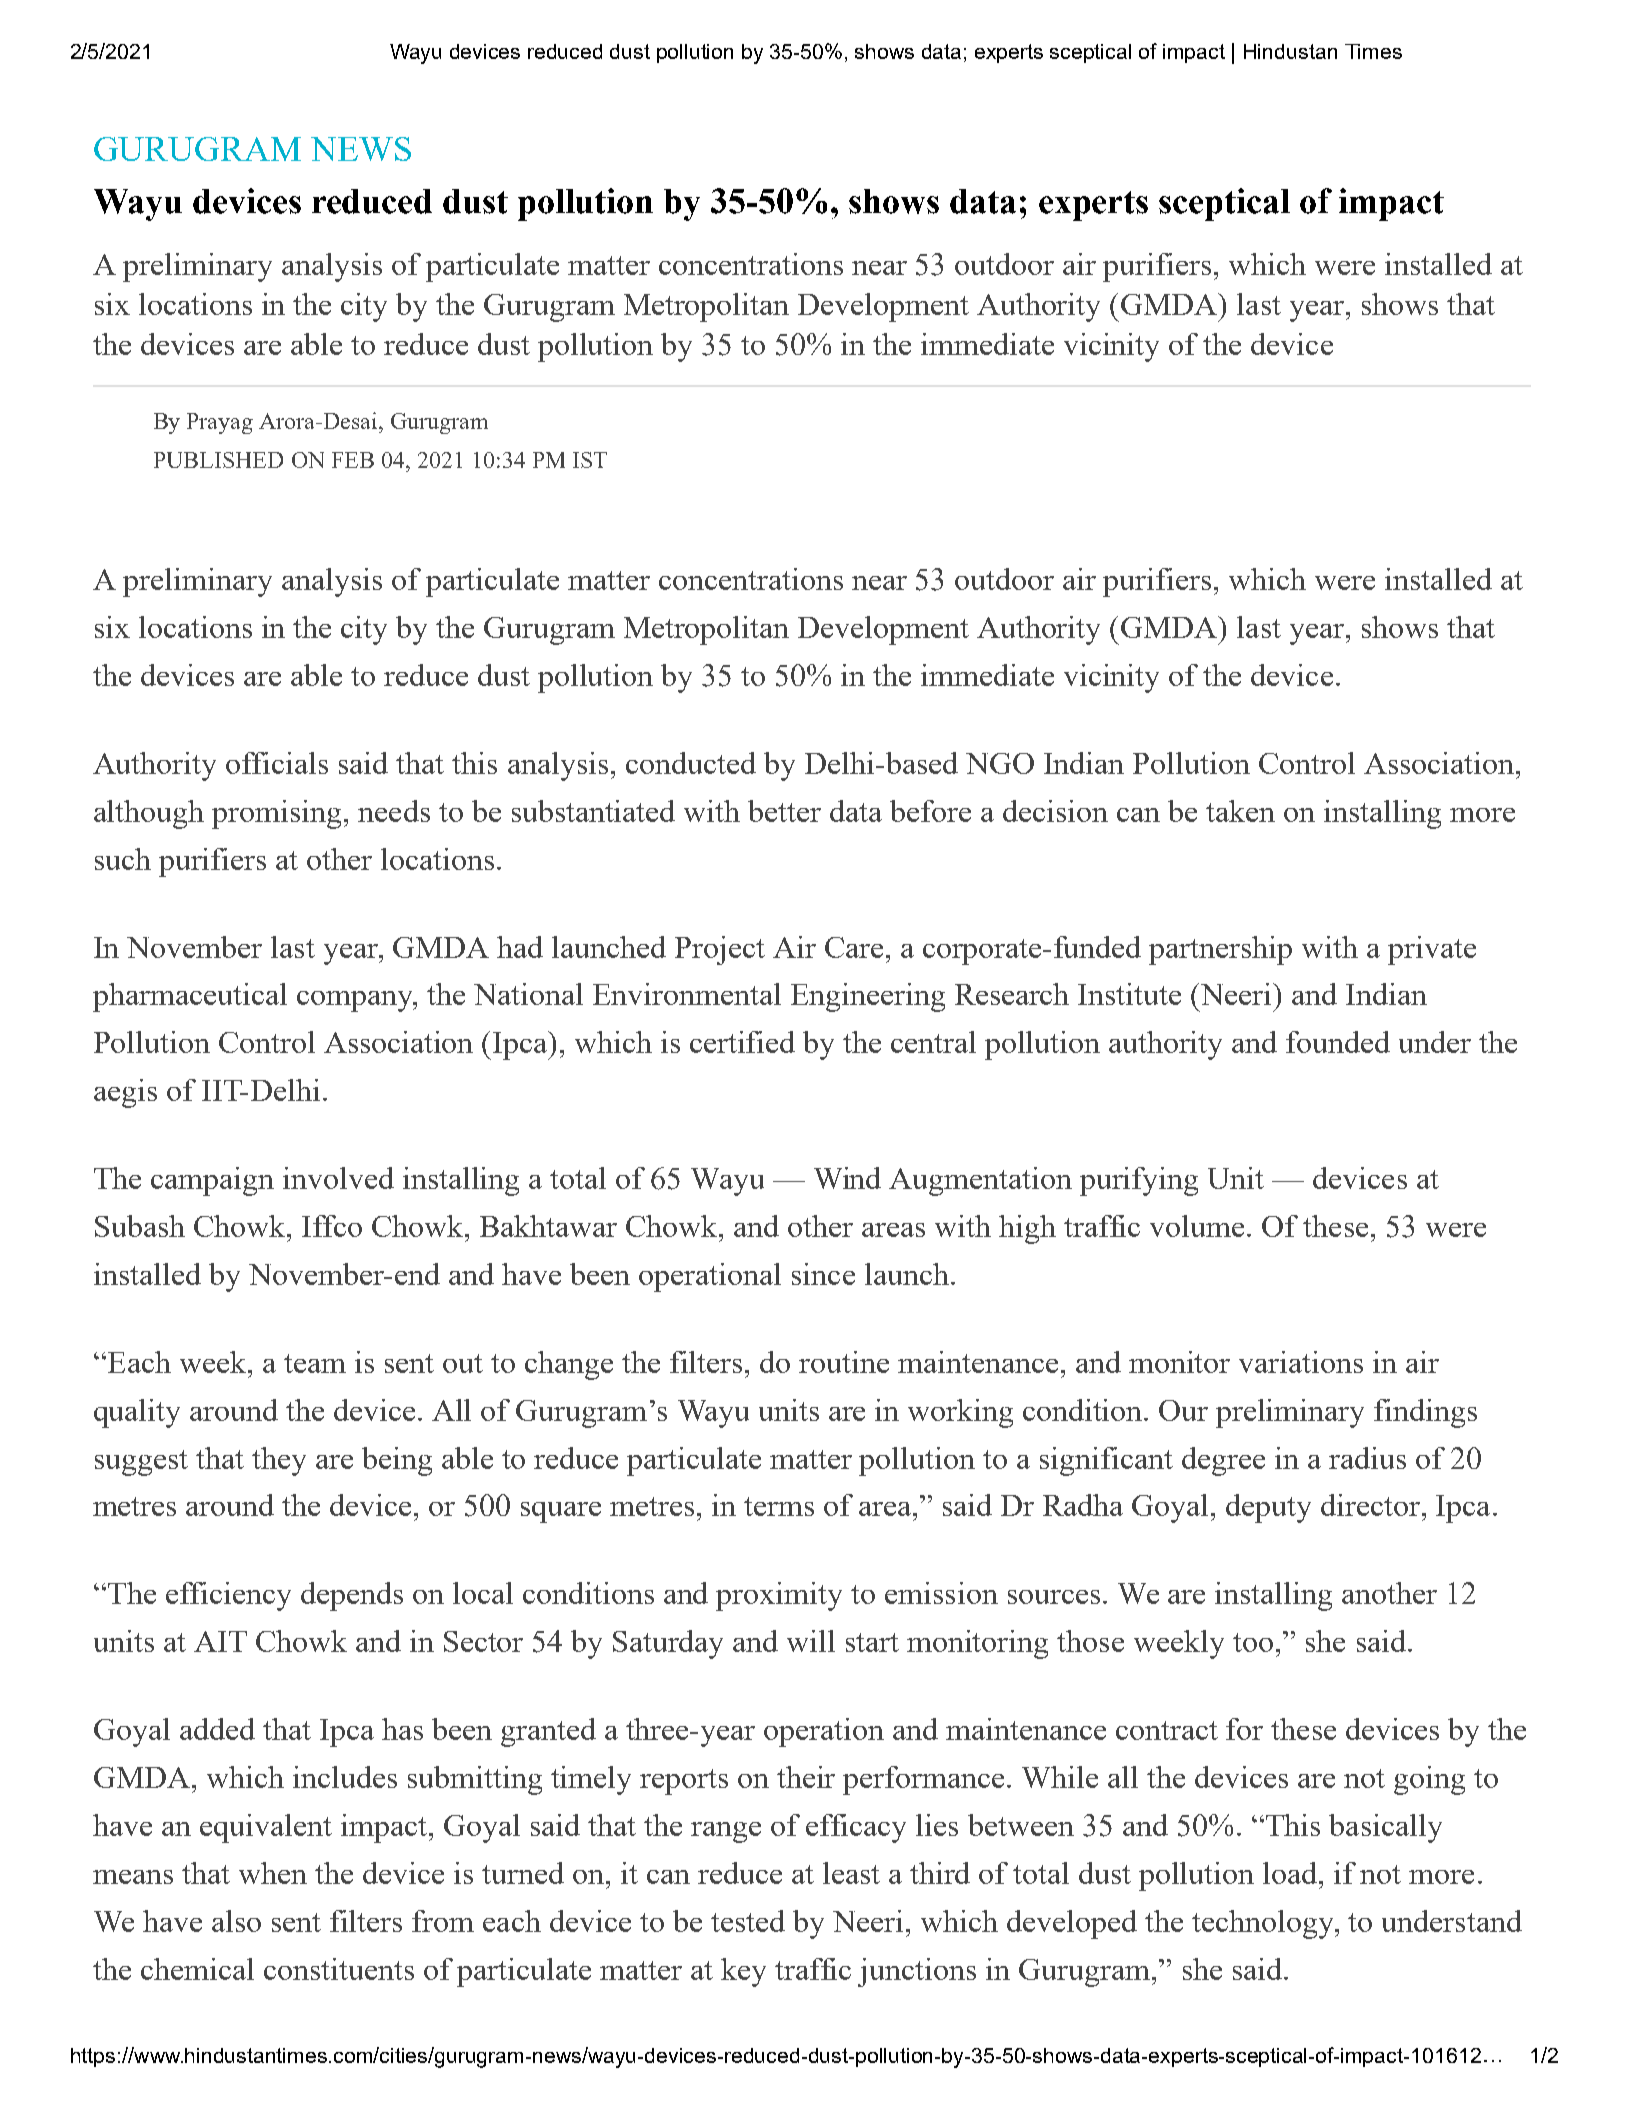 The image size is (1629, 2108). What do you see at coordinates (236, 1921) in the document?
I see `also` at bounding box center [236, 1921].
